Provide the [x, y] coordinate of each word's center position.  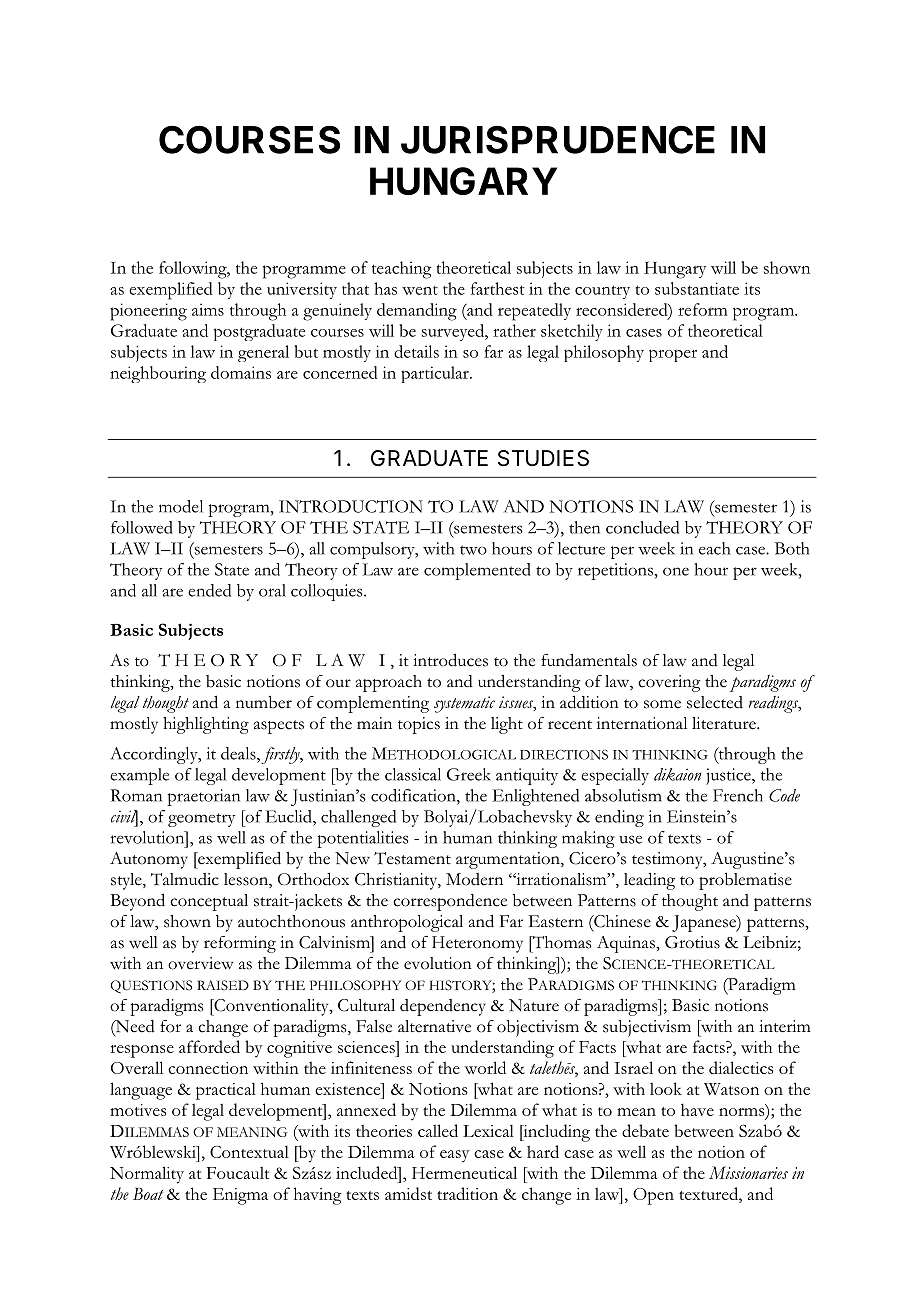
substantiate [697, 288]
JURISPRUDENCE [558, 139]
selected [715, 702]
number [264, 702]
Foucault [238, 1173]
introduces [450, 660]
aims [208, 309]
